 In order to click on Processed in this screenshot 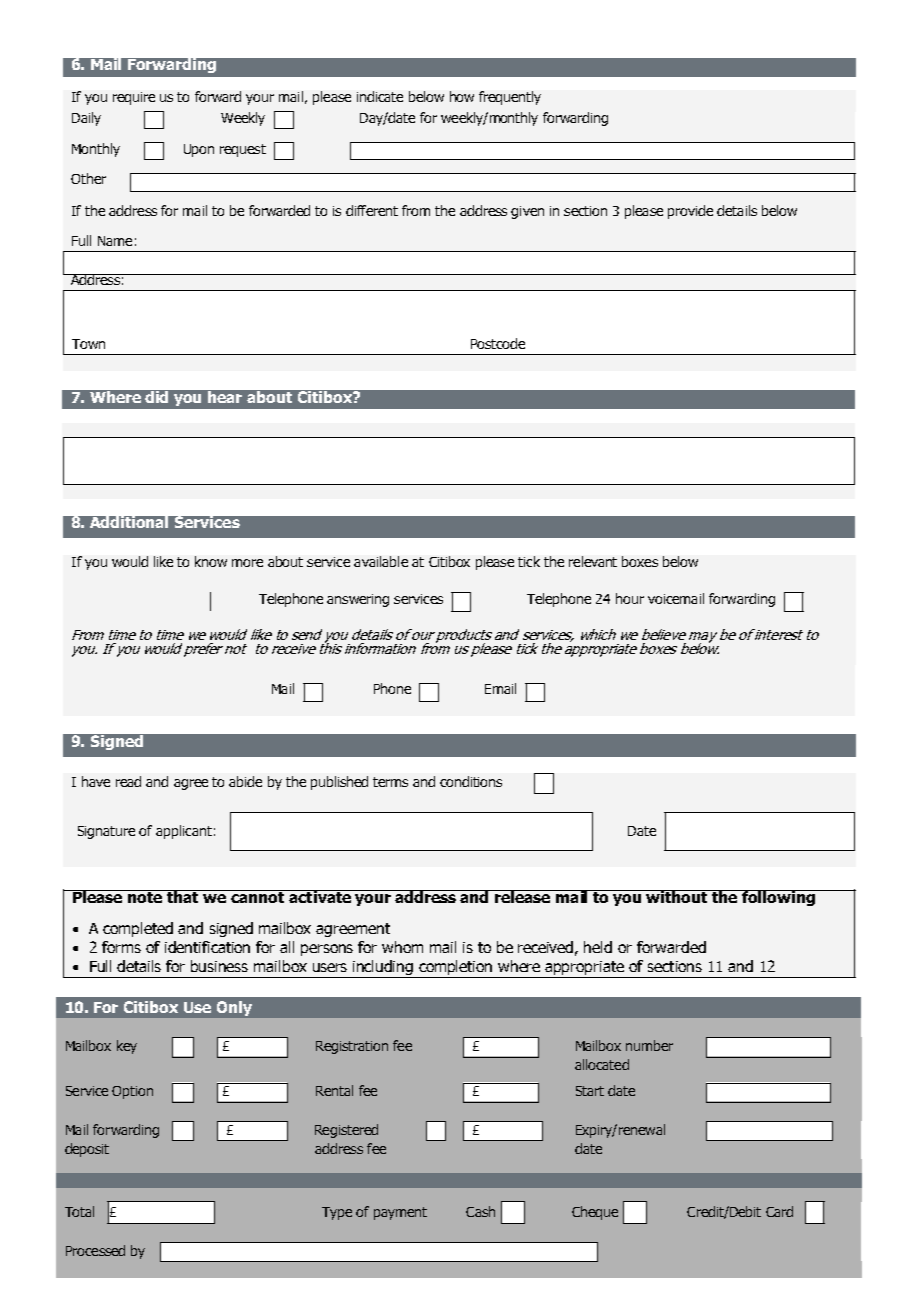, I will do `click(95, 1250)`.
